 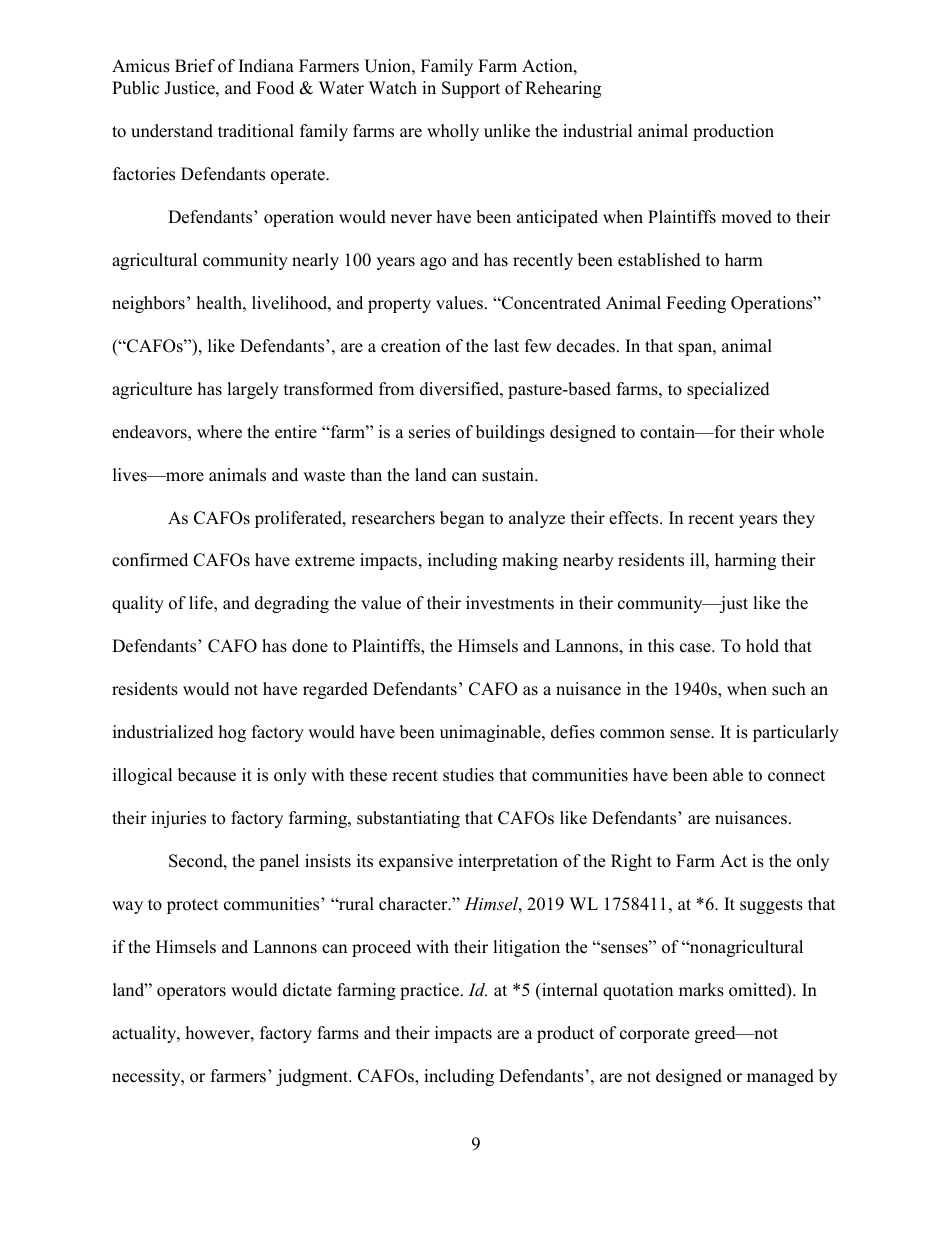 I want to click on necessity, so click(x=147, y=1077).
